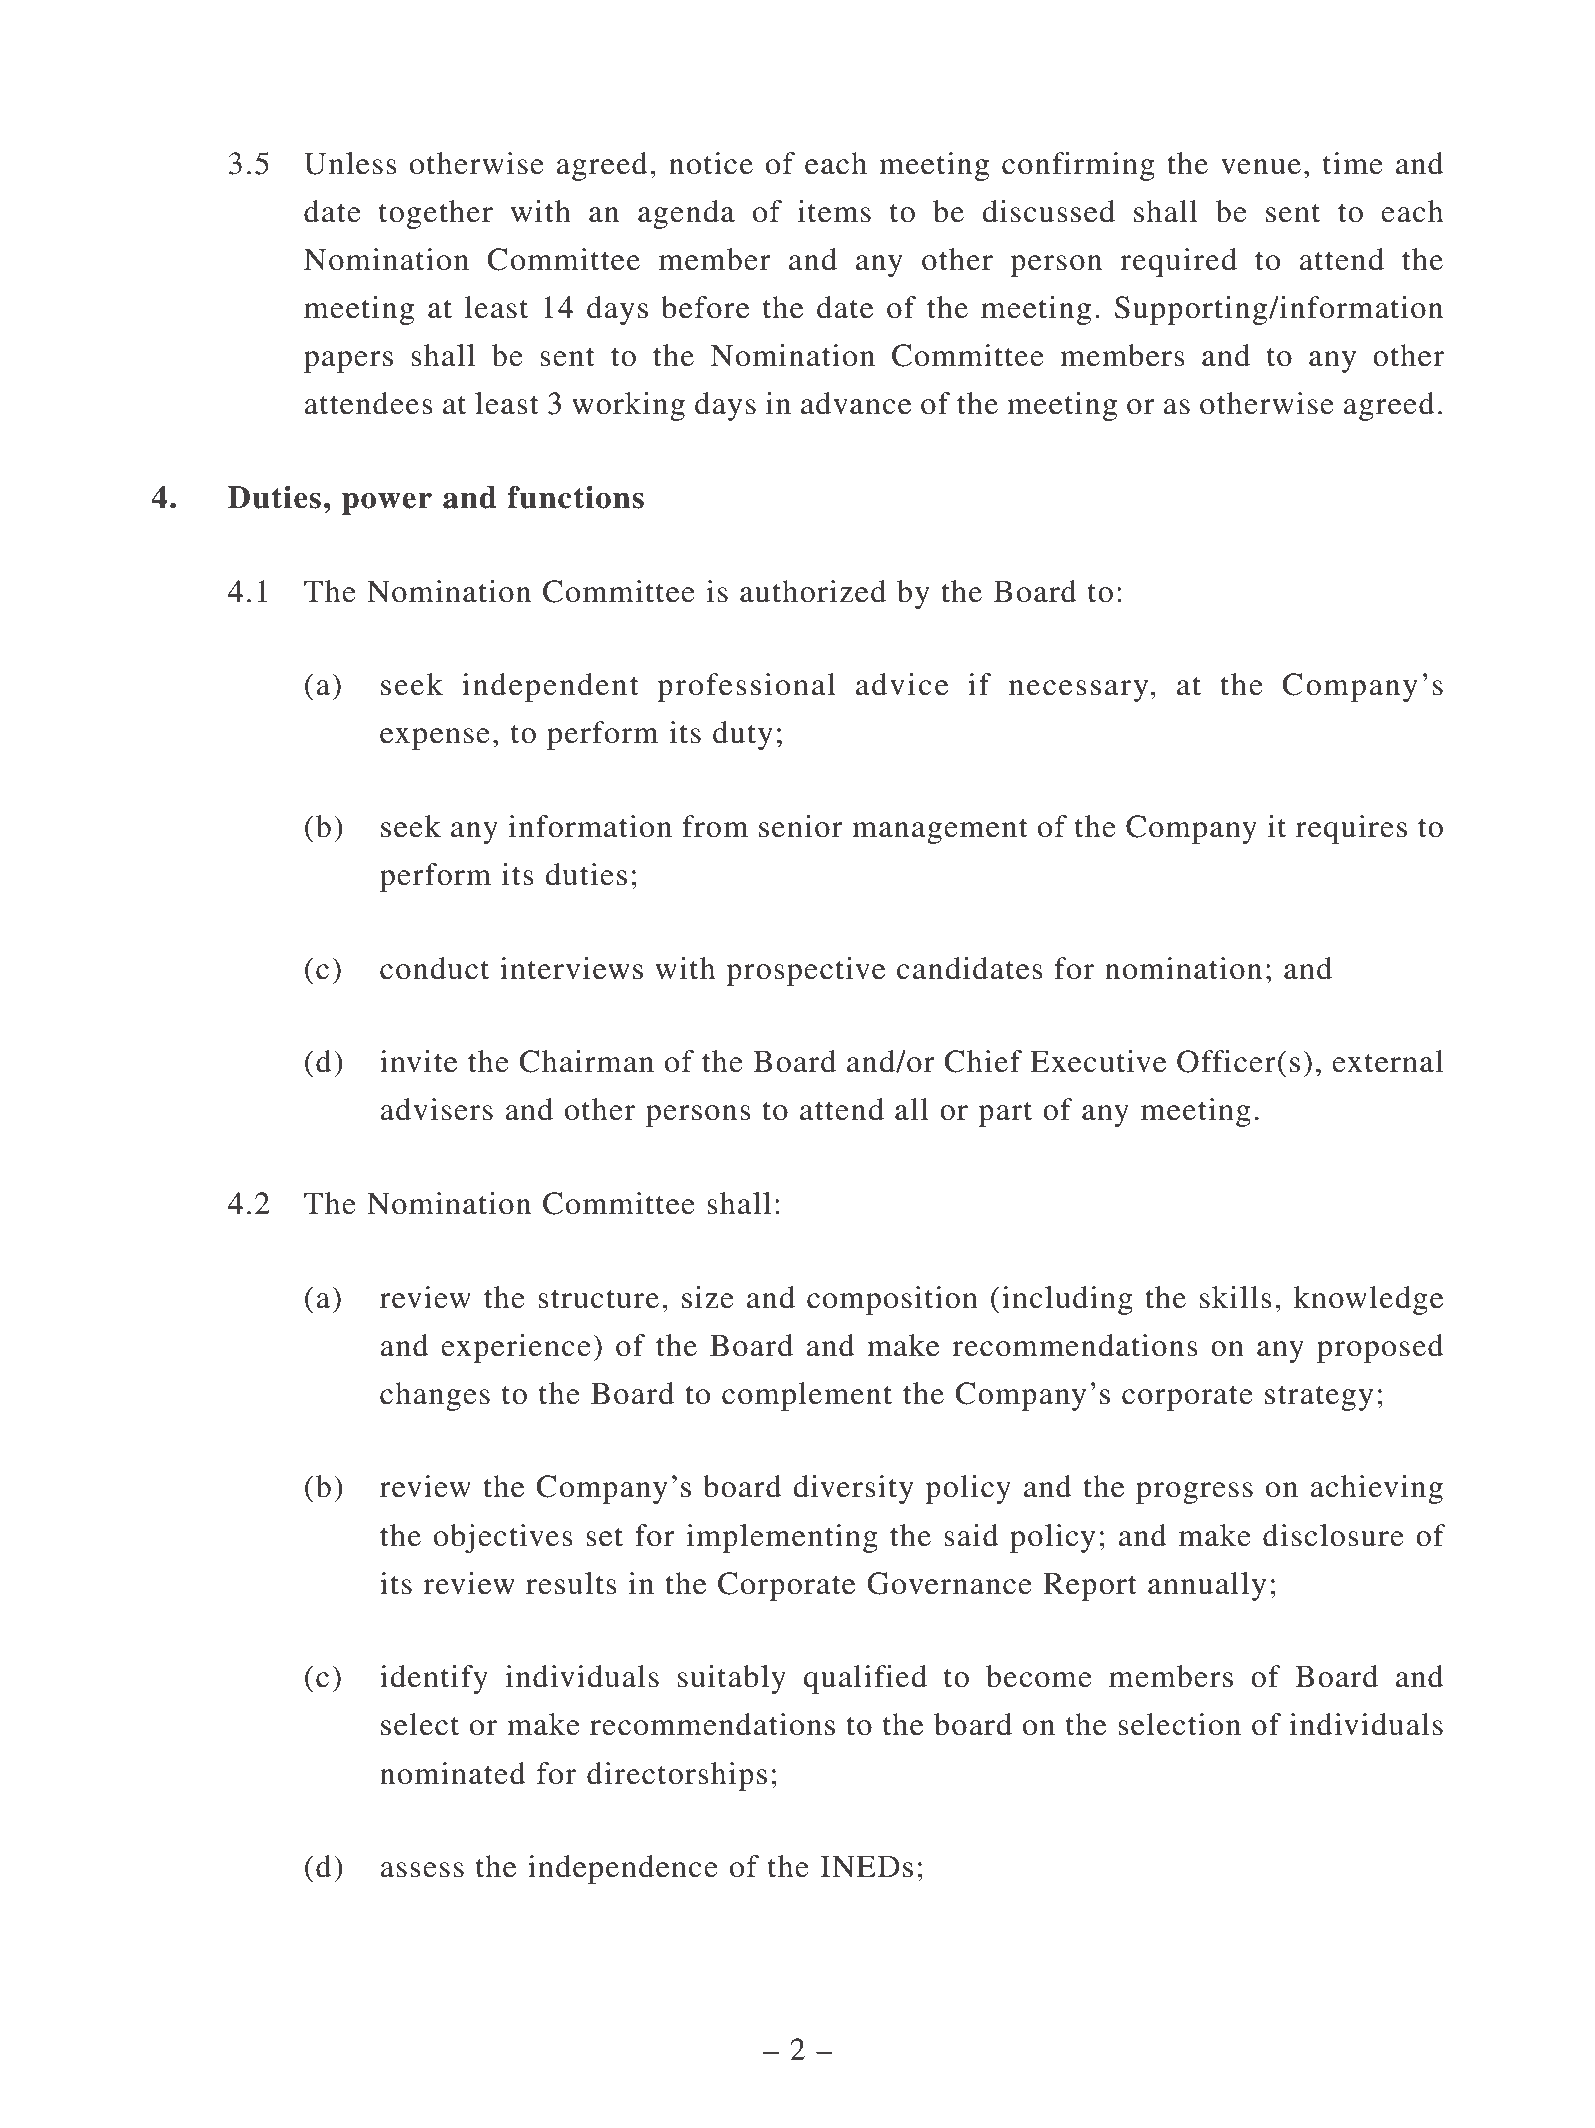  What do you see at coordinates (902, 684) in the document?
I see `advice` at bounding box center [902, 684].
